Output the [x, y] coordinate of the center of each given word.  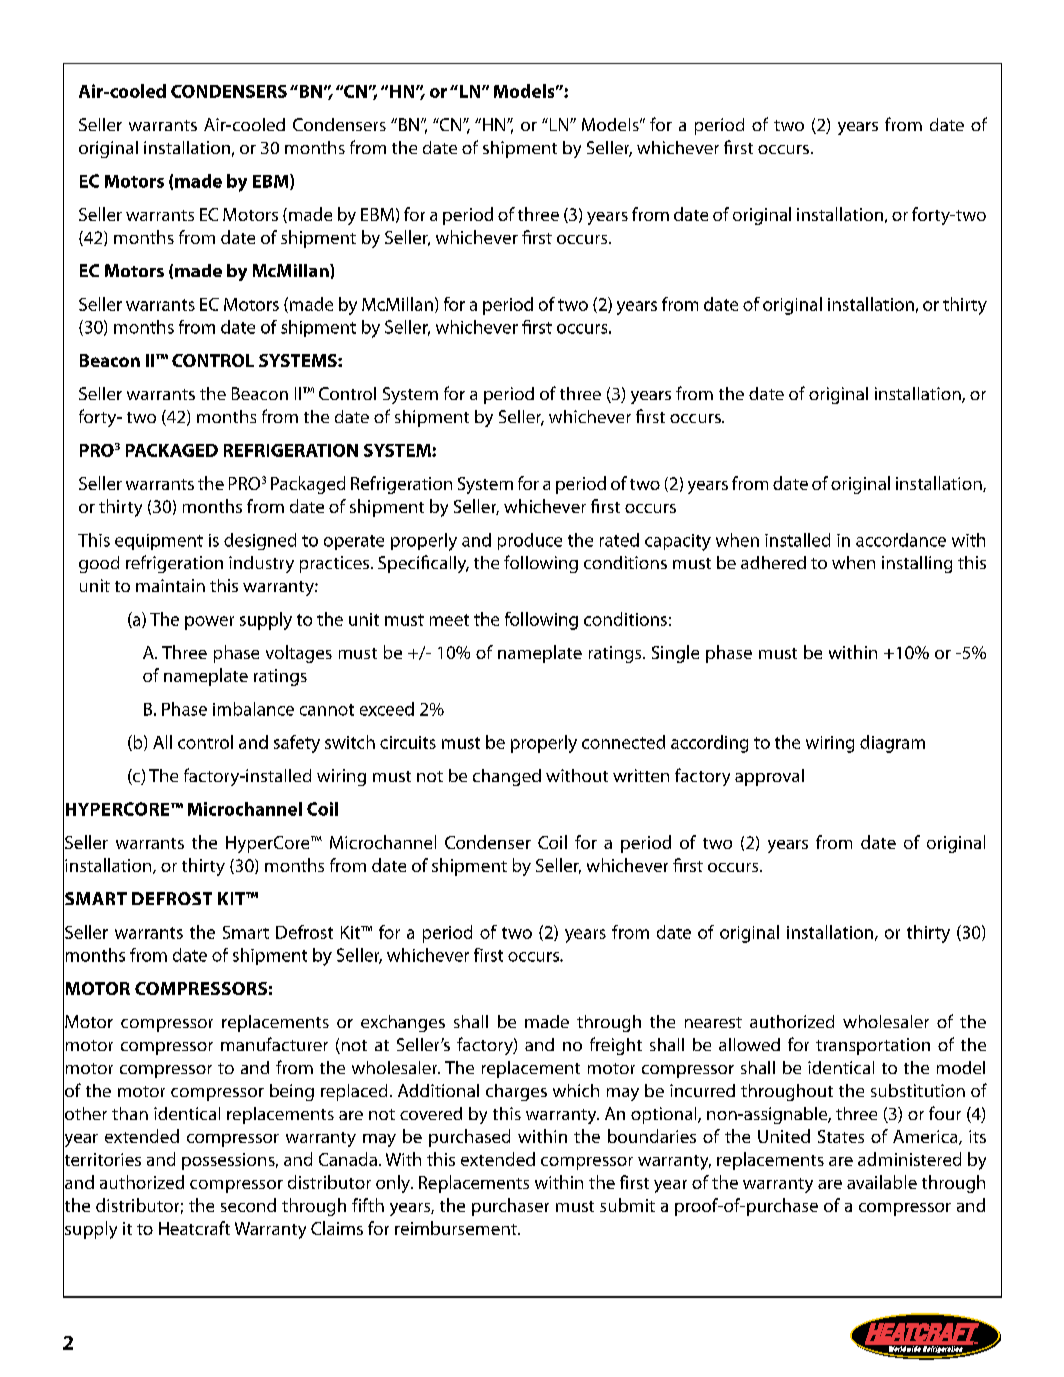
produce [530, 541]
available [882, 1182]
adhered [773, 562]
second [248, 1205]
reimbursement [457, 1228]
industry [261, 564]
